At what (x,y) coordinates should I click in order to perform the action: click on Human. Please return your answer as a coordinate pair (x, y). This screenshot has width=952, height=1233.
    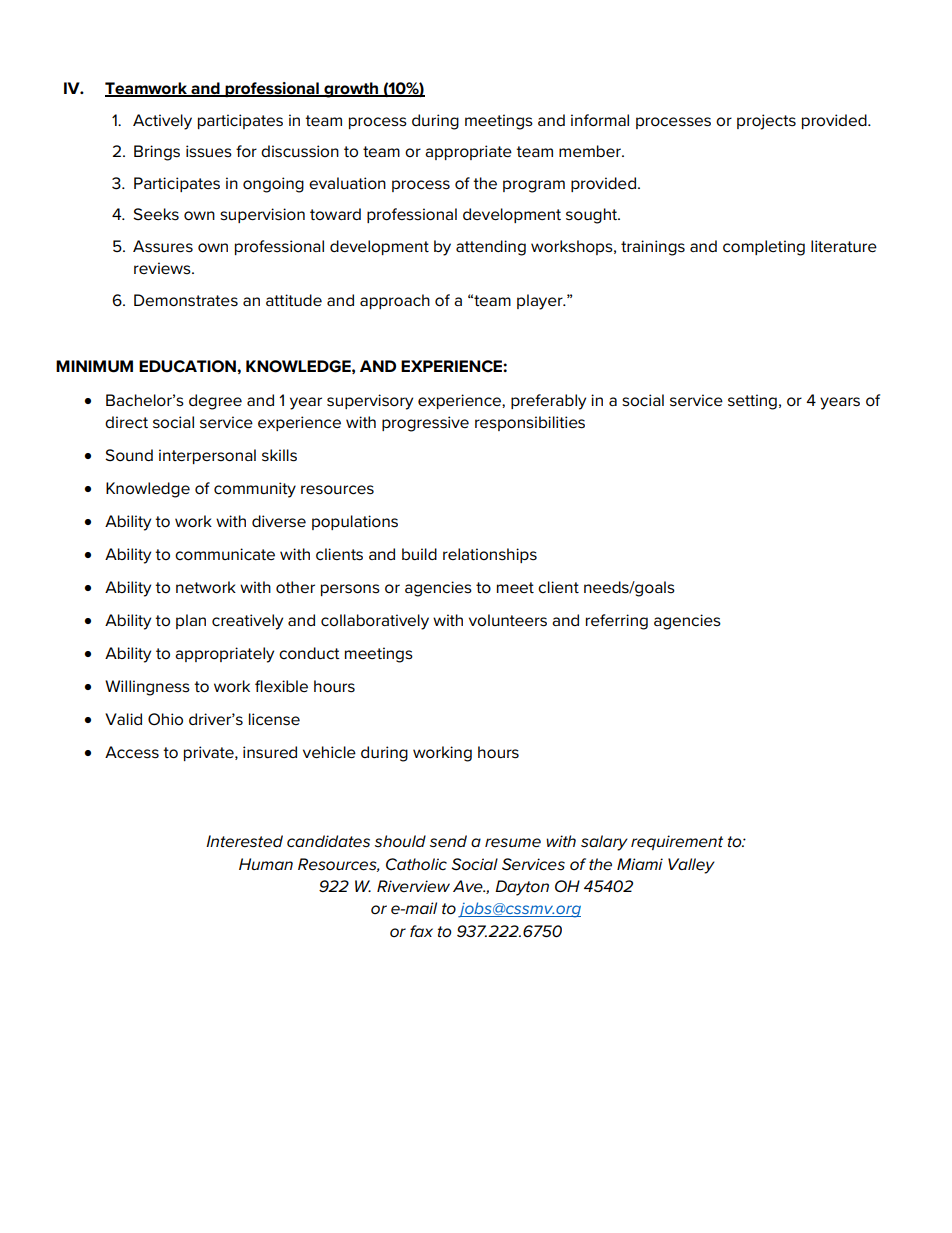
    Looking at the image, I should click on (266, 864).
